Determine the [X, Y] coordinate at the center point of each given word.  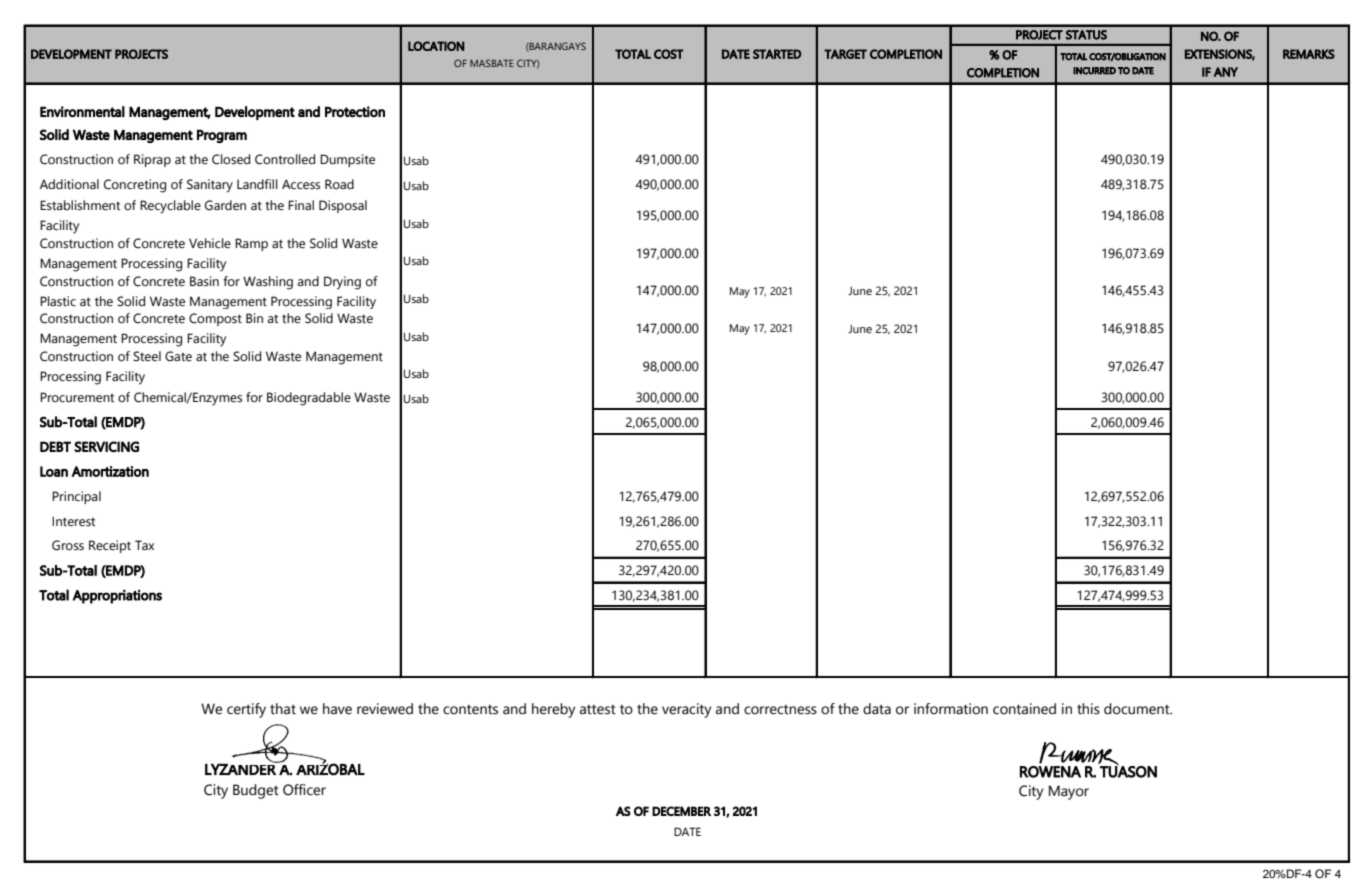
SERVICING [106, 446]
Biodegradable [309, 399]
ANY [1226, 72]
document [1138, 709]
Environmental [82, 111]
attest [598, 710]
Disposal [343, 206]
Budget [256, 791]
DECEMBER [681, 811]
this [1088, 709]
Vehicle [210, 243]
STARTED [777, 54]
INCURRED [1094, 71]
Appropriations [117, 596]
